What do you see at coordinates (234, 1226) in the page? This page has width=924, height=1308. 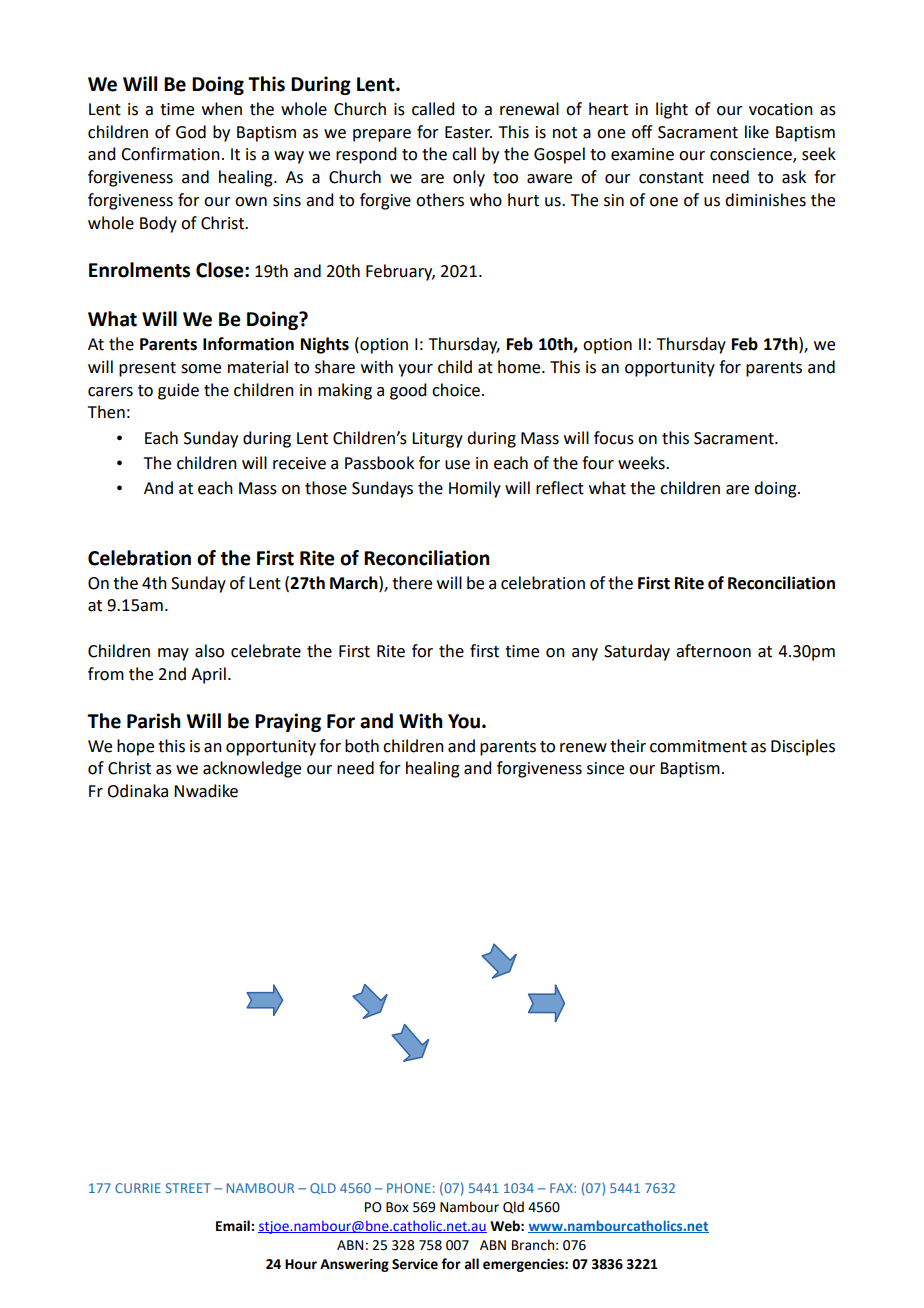 I see `Email` at bounding box center [234, 1226].
